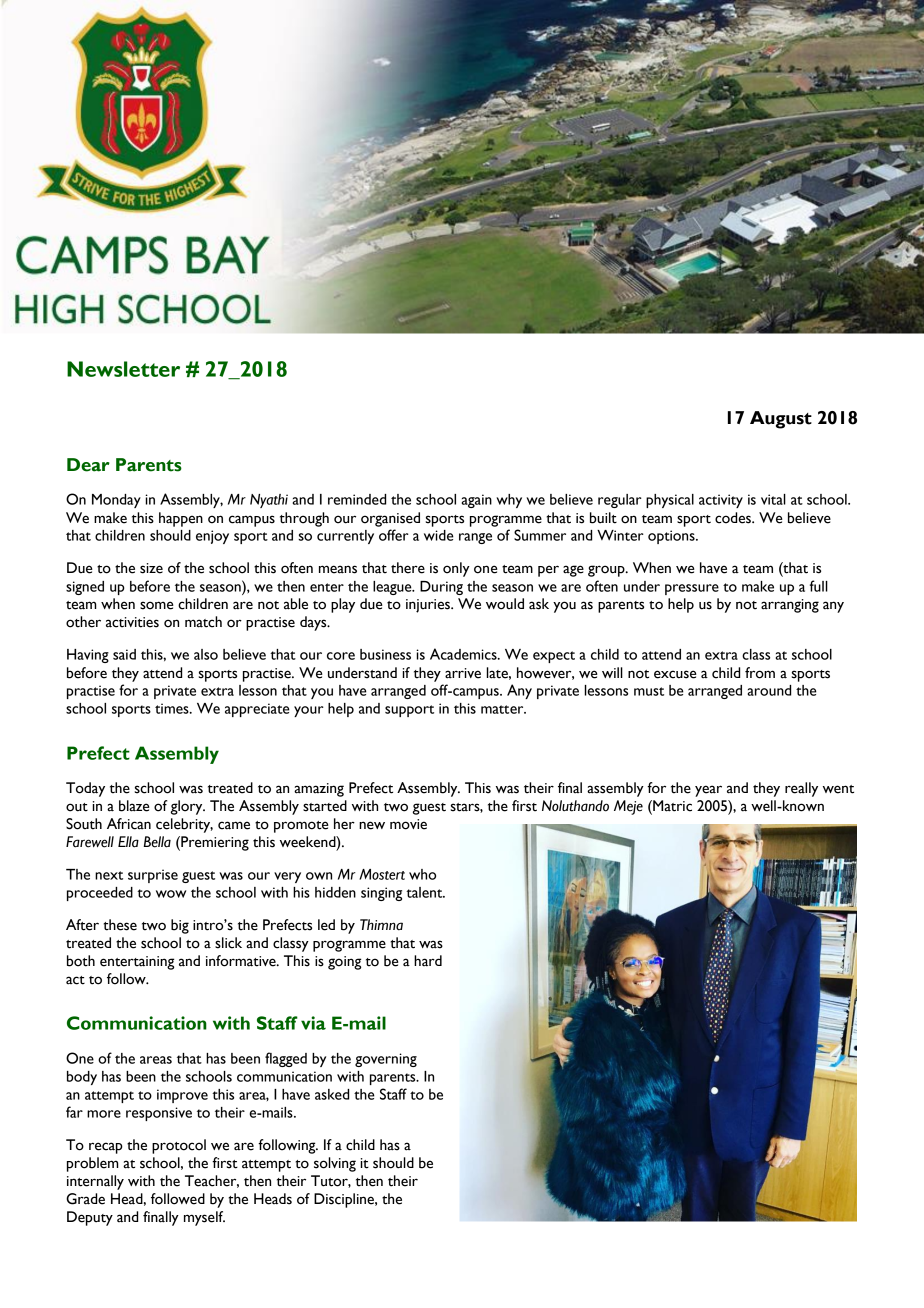 The height and width of the document is (1308, 924). Describe the element at coordinates (476, 501) in the document. I see `again` at that location.
